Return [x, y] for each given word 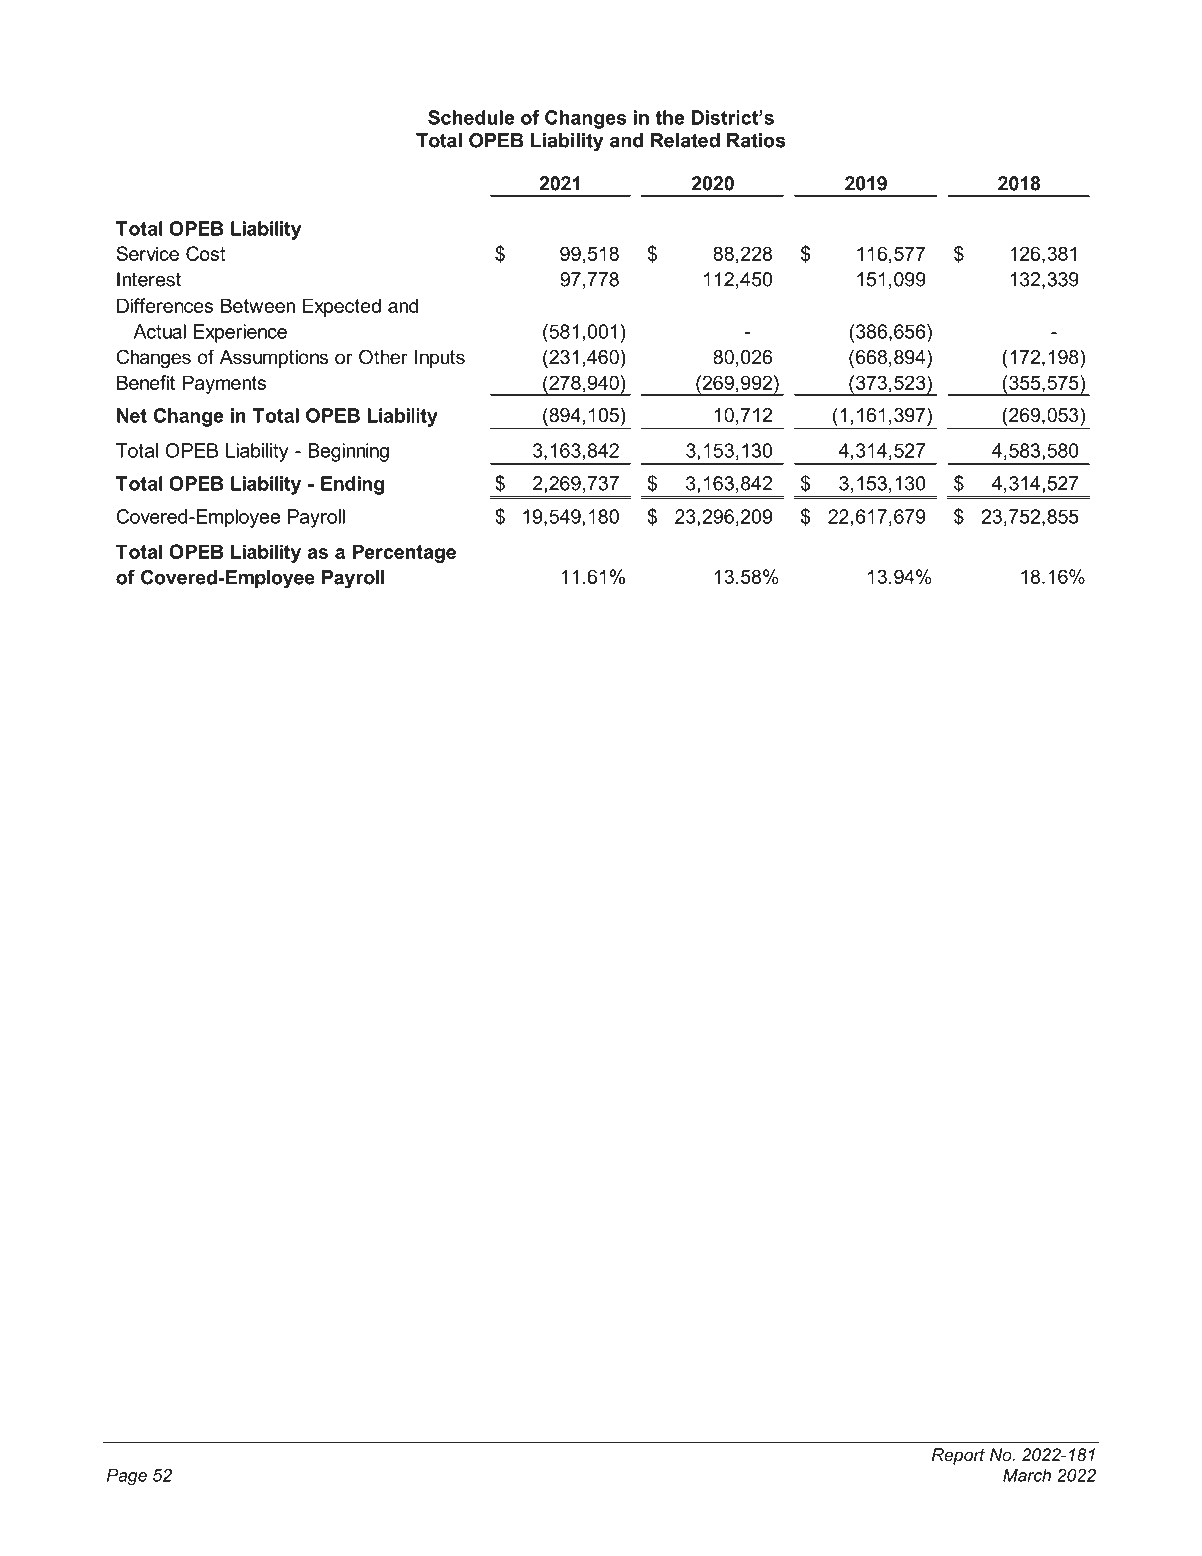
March [1027, 1475]
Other [383, 357]
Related [685, 140]
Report [958, 1456]
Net [132, 415]
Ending [352, 485]
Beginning [348, 452]
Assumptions [274, 359]
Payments [224, 384]
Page [127, 1477]
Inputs [440, 359]
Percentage [404, 553]
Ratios [756, 140]
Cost [205, 253]
